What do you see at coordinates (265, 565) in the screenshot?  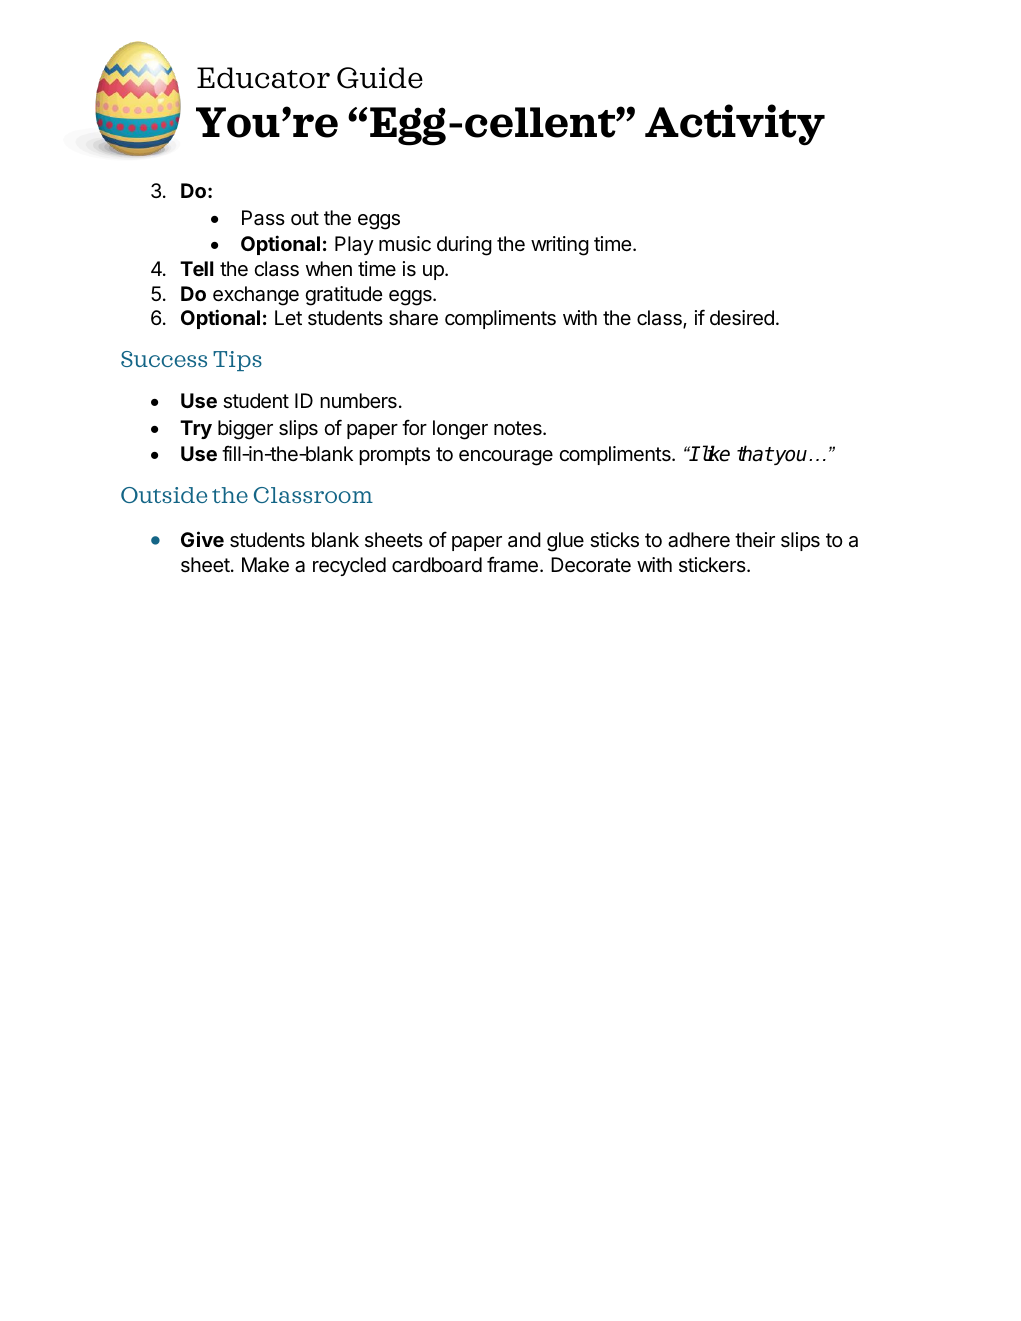 I see `Make` at bounding box center [265, 565].
